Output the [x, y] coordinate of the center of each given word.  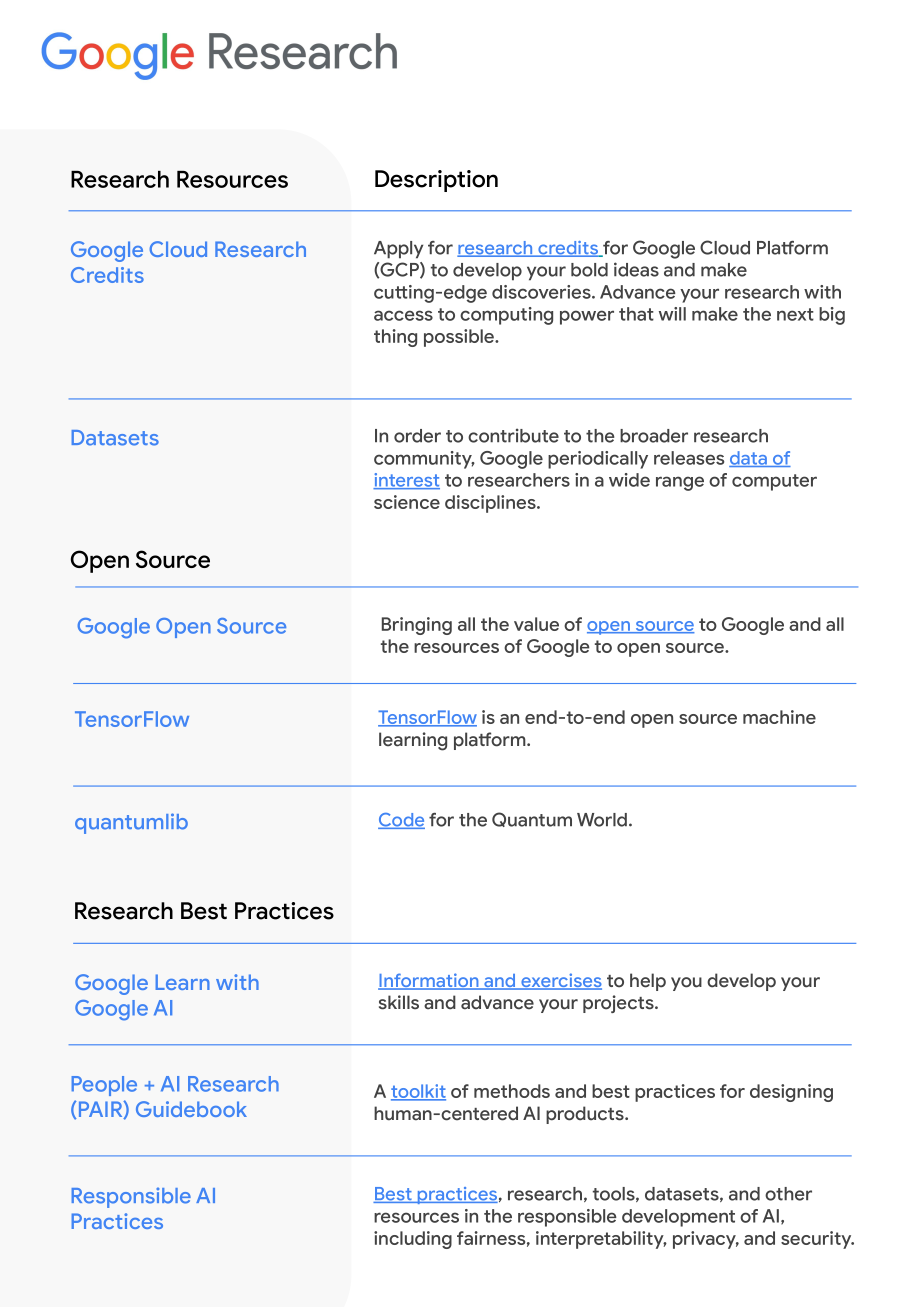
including [413, 1240]
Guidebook [191, 1109]
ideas [636, 269]
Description [436, 181]
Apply [398, 250]
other [788, 1194]
